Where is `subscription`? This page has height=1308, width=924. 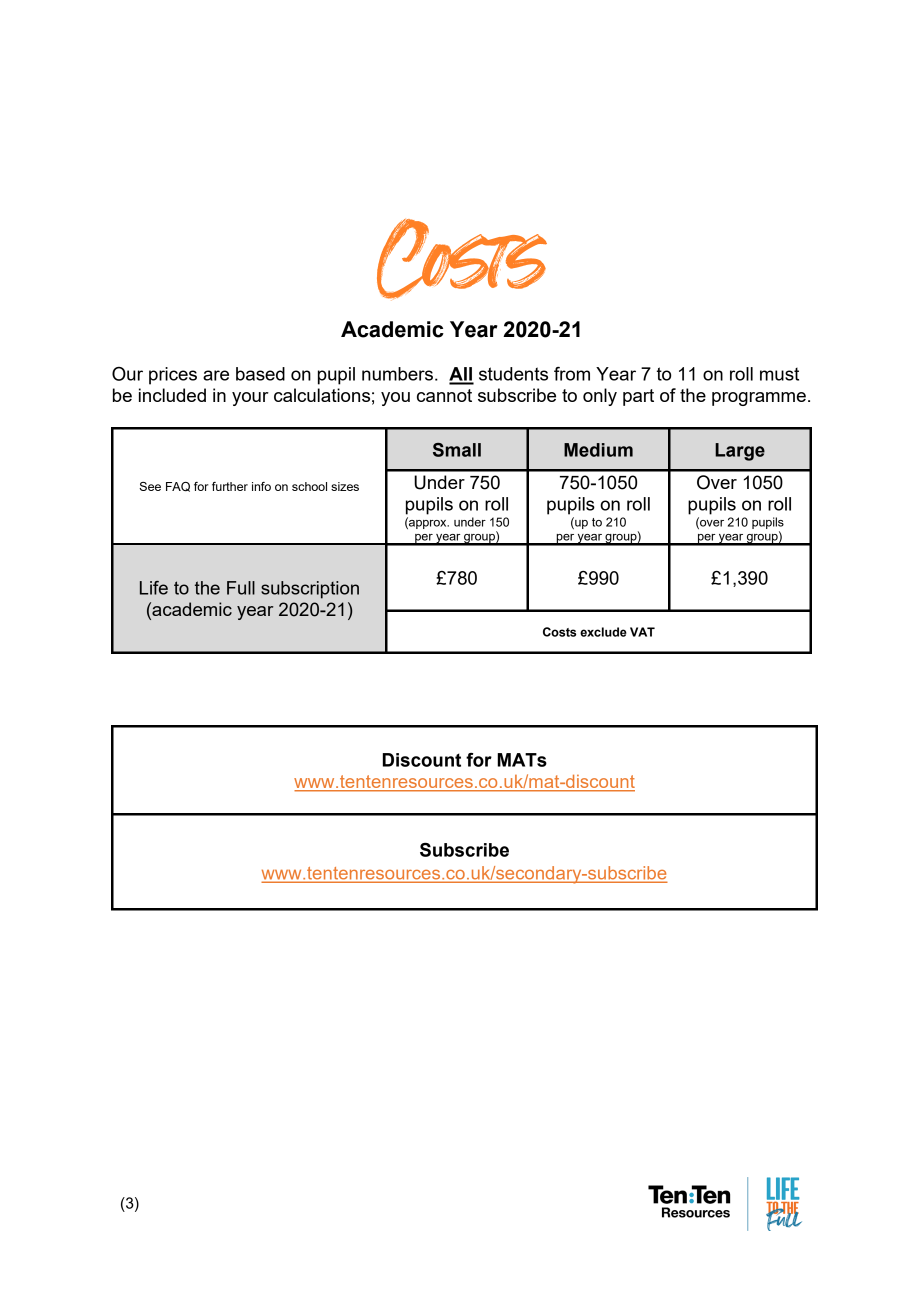
subscription is located at coordinates (310, 590).
